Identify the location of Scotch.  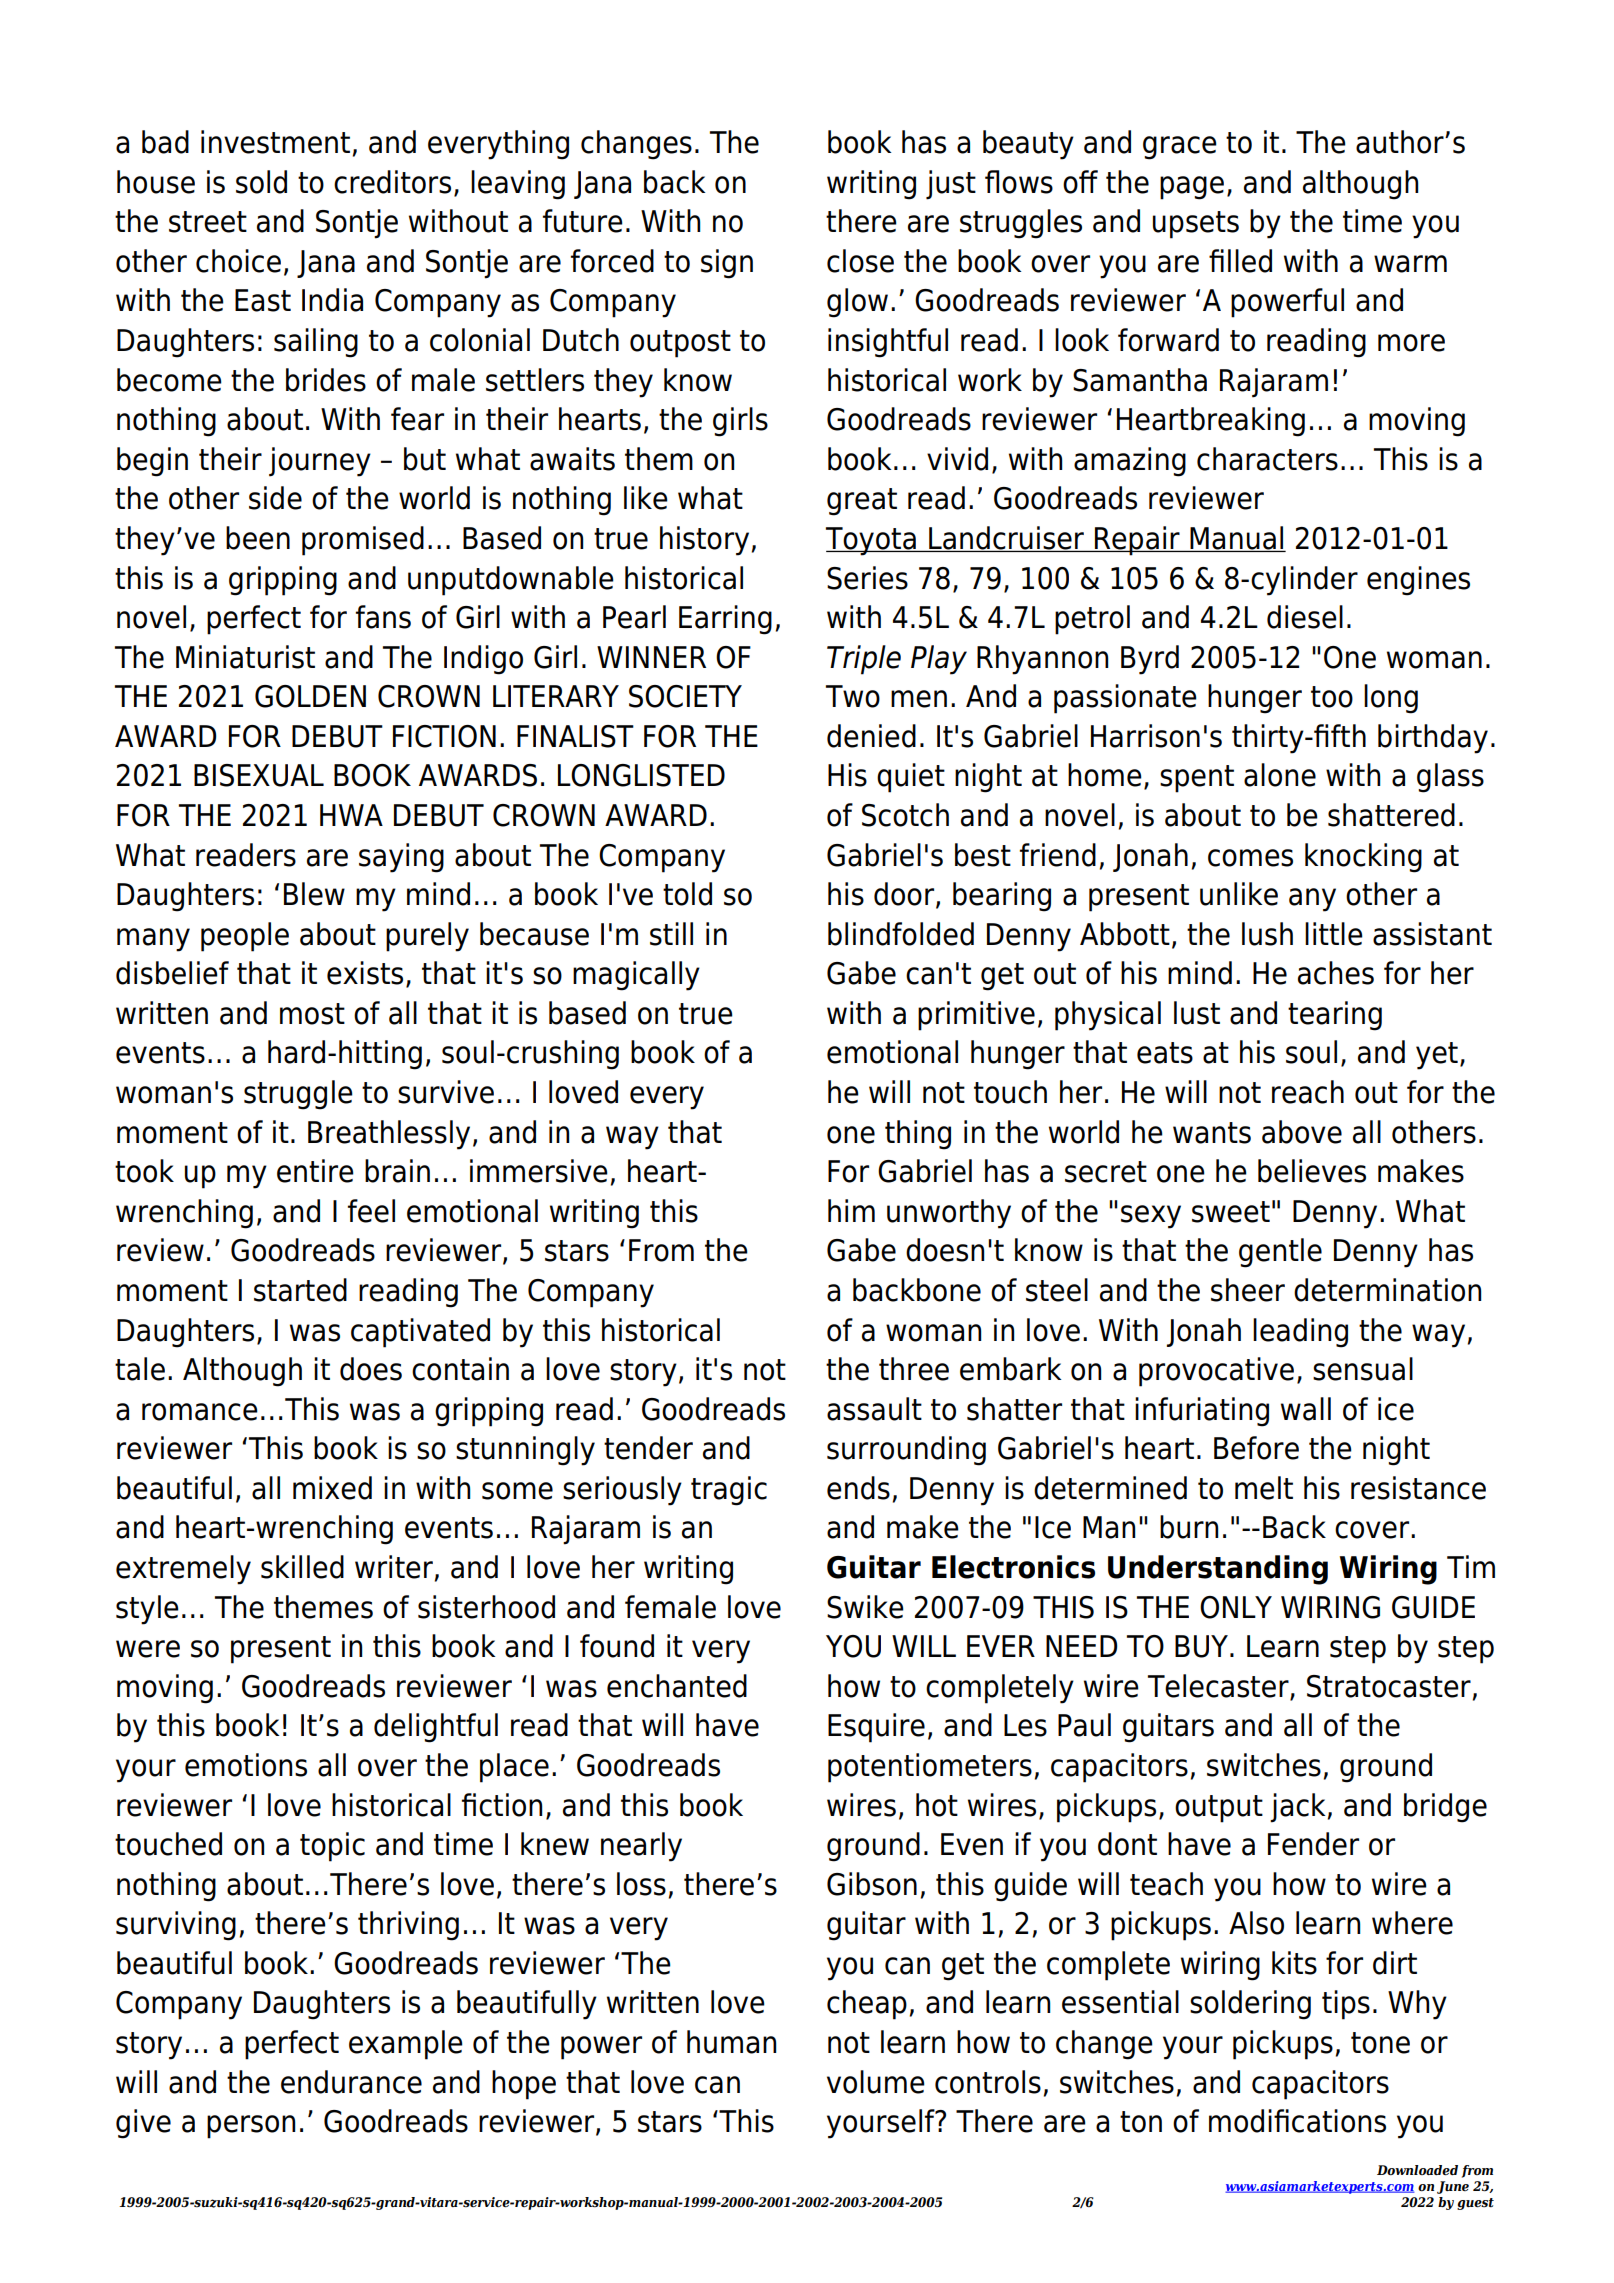
(905, 815).
